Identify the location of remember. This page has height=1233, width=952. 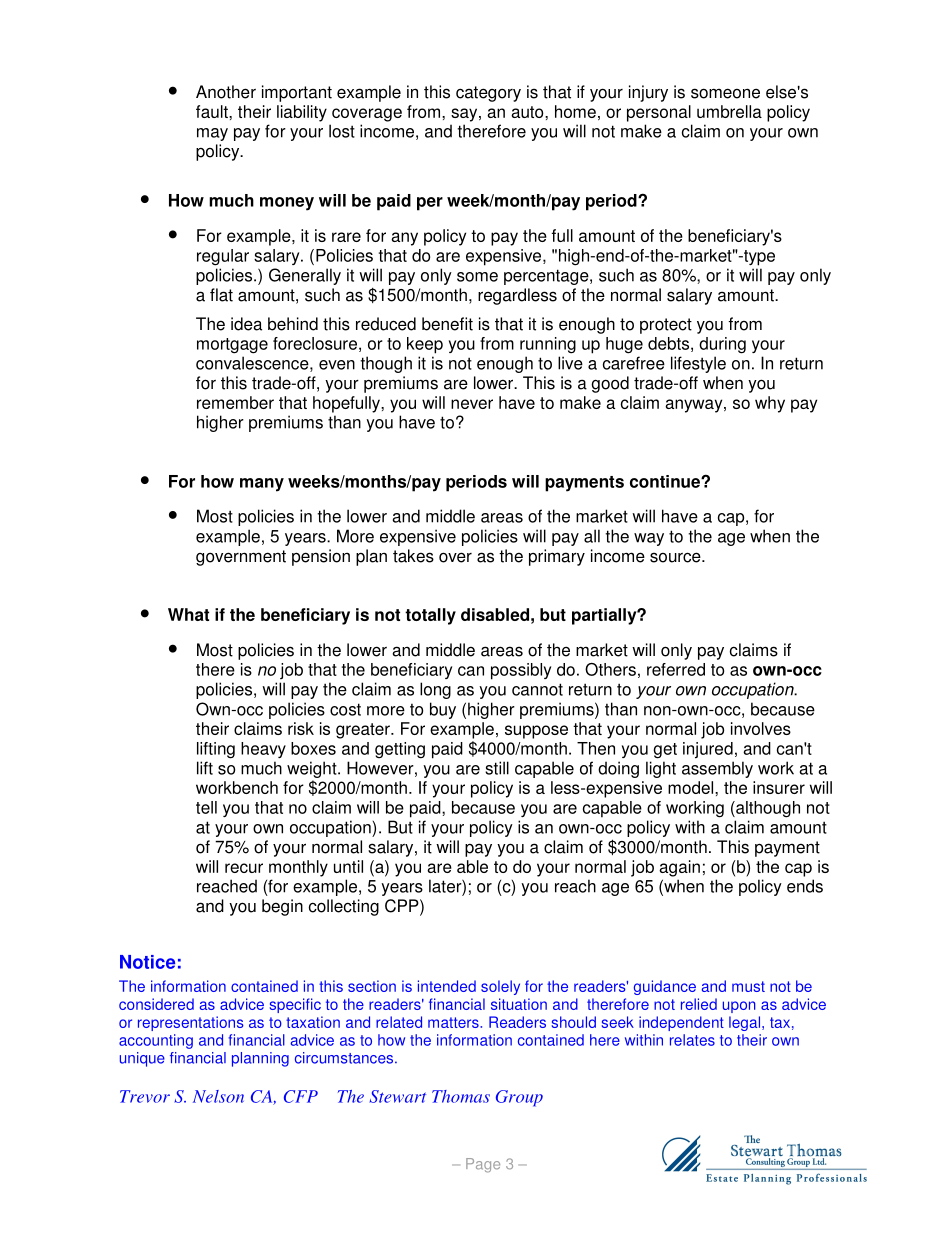
(235, 402).
